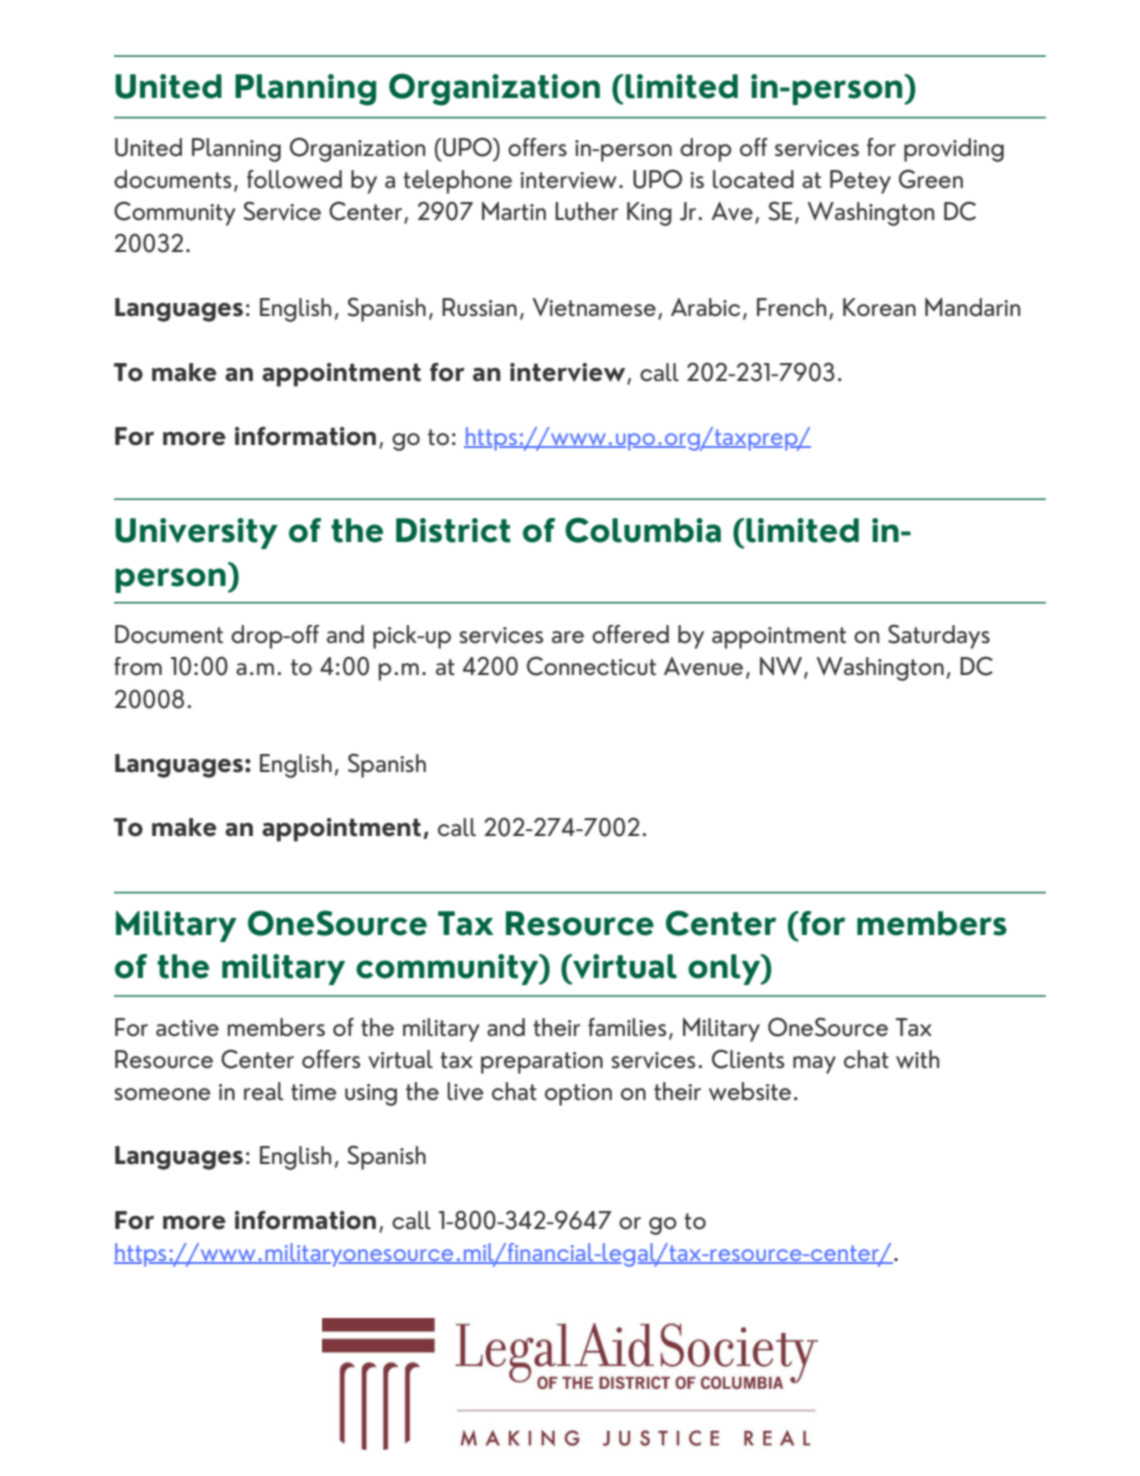  Describe the element at coordinates (264, 1091) in the image. I see `real` at that location.
